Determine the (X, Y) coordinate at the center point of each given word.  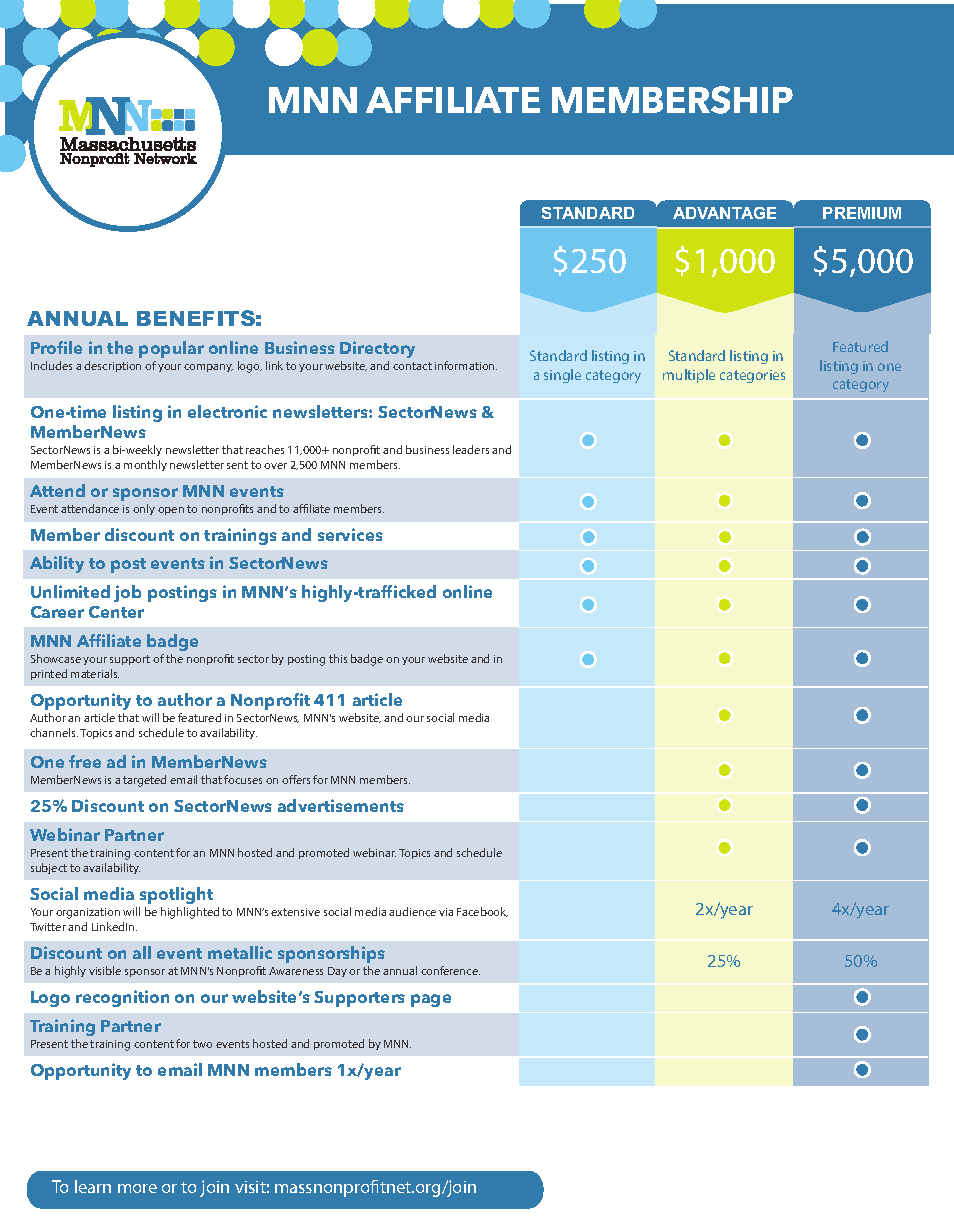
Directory (377, 349)
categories (752, 376)
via (446, 912)
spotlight (176, 895)
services (350, 534)
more (137, 1188)
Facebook (482, 912)
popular (171, 349)
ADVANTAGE (724, 213)
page (431, 1000)
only (144, 509)
